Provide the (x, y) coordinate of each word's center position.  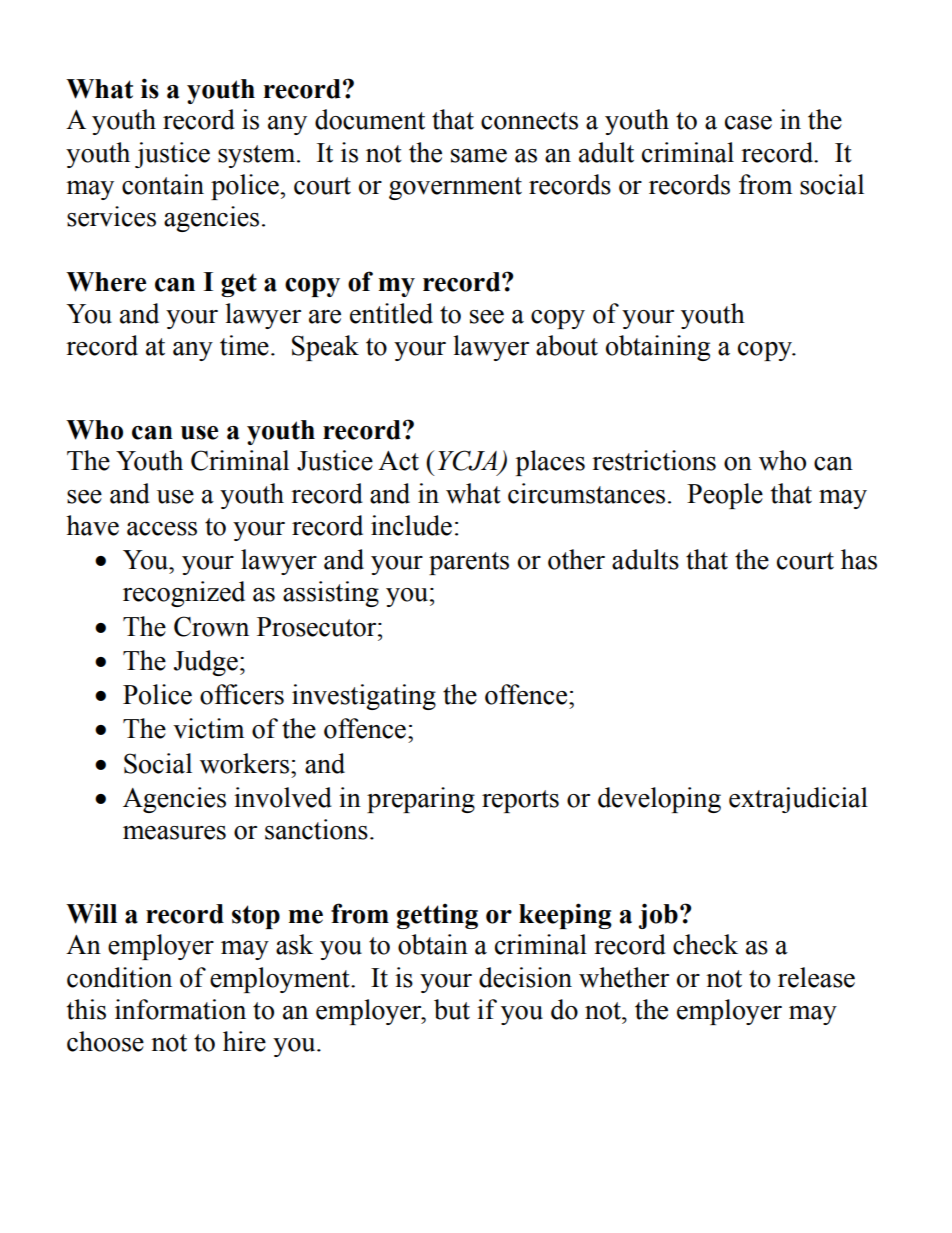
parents (469, 563)
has (859, 559)
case (748, 123)
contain (163, 184)
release (816, 977)
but (452, 1009)
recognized (184, 594)
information (180, 1009)
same (479, 156)
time (244, 345)
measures (174, 833)
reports (520, 801)
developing (659, 800)
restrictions (654, 460)
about (567, 345)
